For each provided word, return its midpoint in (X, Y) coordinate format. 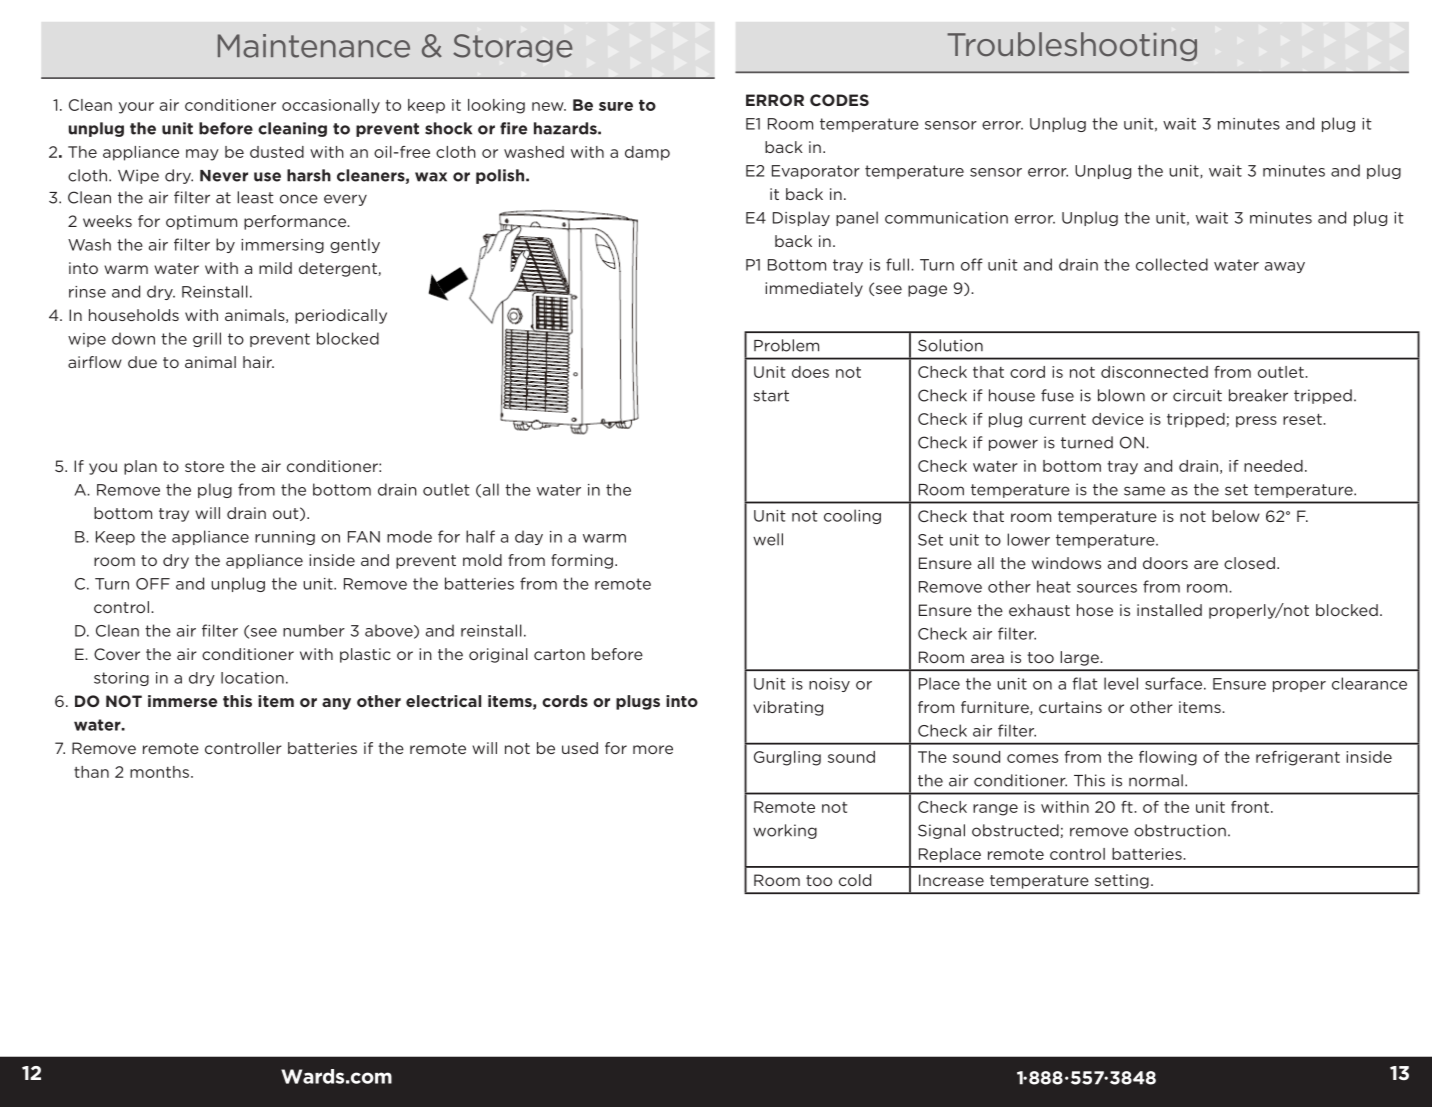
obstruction (1180, 830)
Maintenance (314, 46)
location (252, 678)
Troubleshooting (1072, 46)
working (785, 831)
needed (1273, 466)
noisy (829, 685)
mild (275, 268)
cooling (852, 516)
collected (1172, 264)
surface (1175, 683)
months (161, 772)
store (204, 466)
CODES (839, 100)
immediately (814, 289)
